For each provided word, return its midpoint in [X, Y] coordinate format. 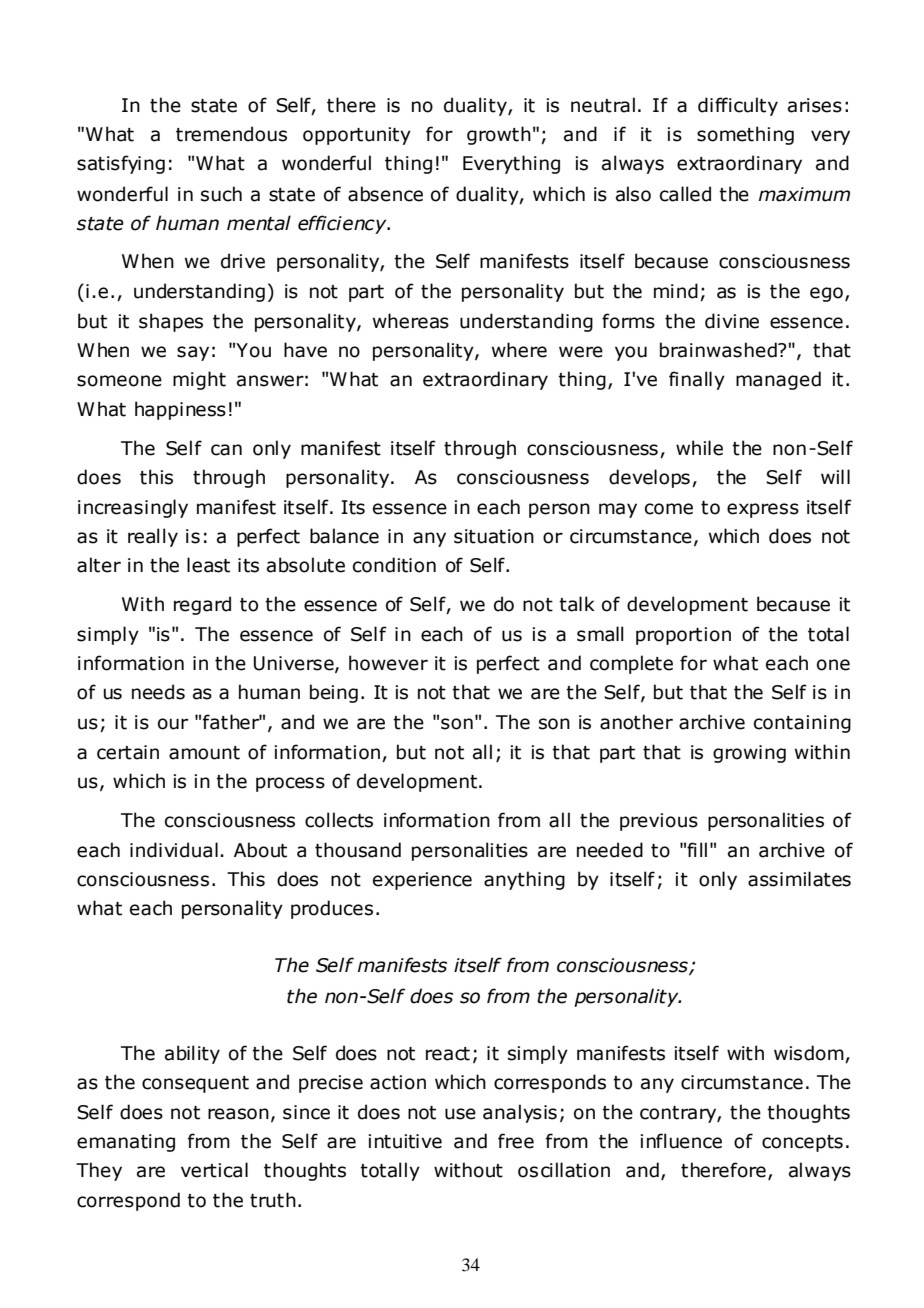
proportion [683, 636]
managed [778, 380]
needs [158, 692]
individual [174, 850]
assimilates [799, 879]
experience [422, 881]
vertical [214, 1170]
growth [499, 135]
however [388, 663]
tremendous [231, 134]
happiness [180, 410]
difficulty [738, 106]
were [581, 352]
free [516, 1141]
